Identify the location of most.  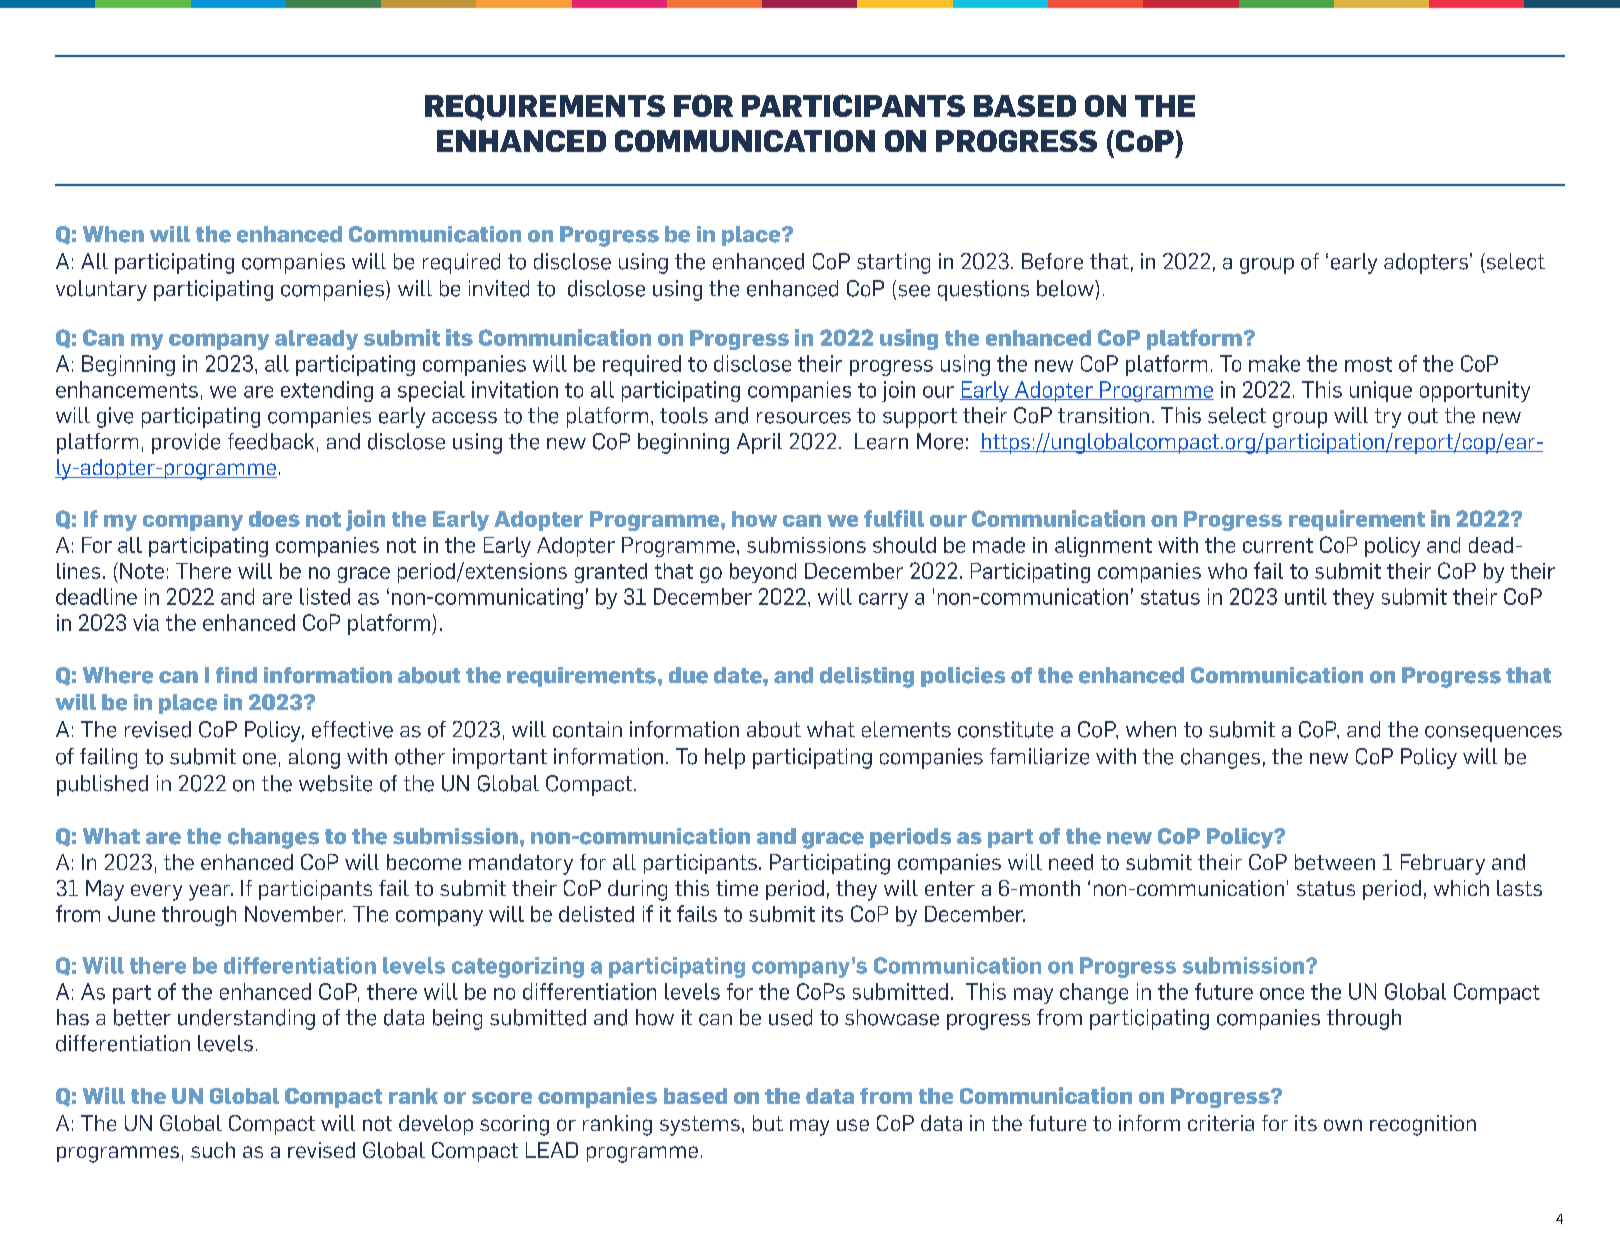
(1368, 364).
